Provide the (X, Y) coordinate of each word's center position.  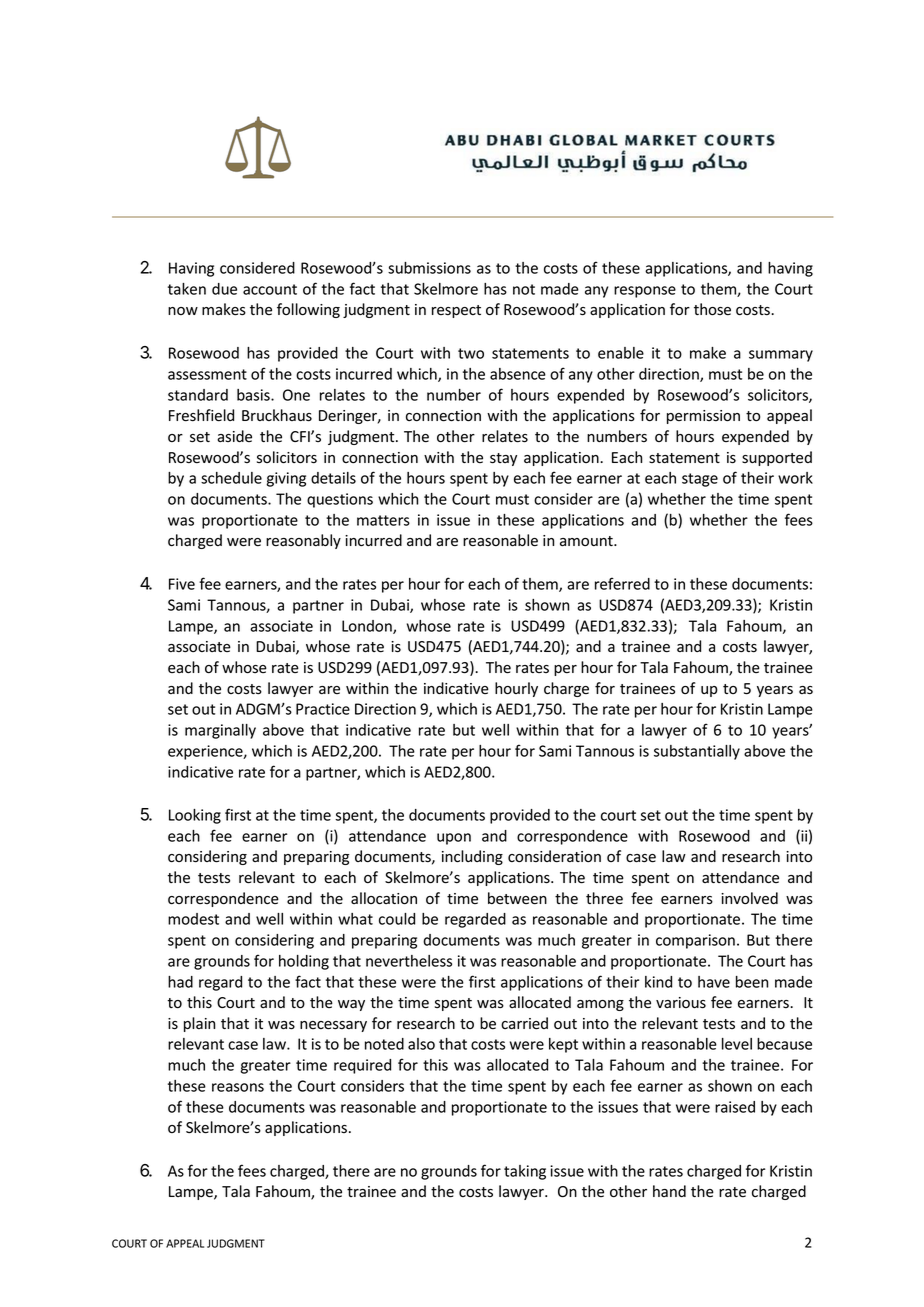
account (270, 289)
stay (503, 459)
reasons (238, 1087)
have (714, 982)
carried (524, 1023)
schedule (231, 478)
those (712, 309)
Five (182, 584)
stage (700, 480)
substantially (697, 752)
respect (456, 311)
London (368, 627)
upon (454, 839)
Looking (195, 816)
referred (622, 583)
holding (304, 962)
